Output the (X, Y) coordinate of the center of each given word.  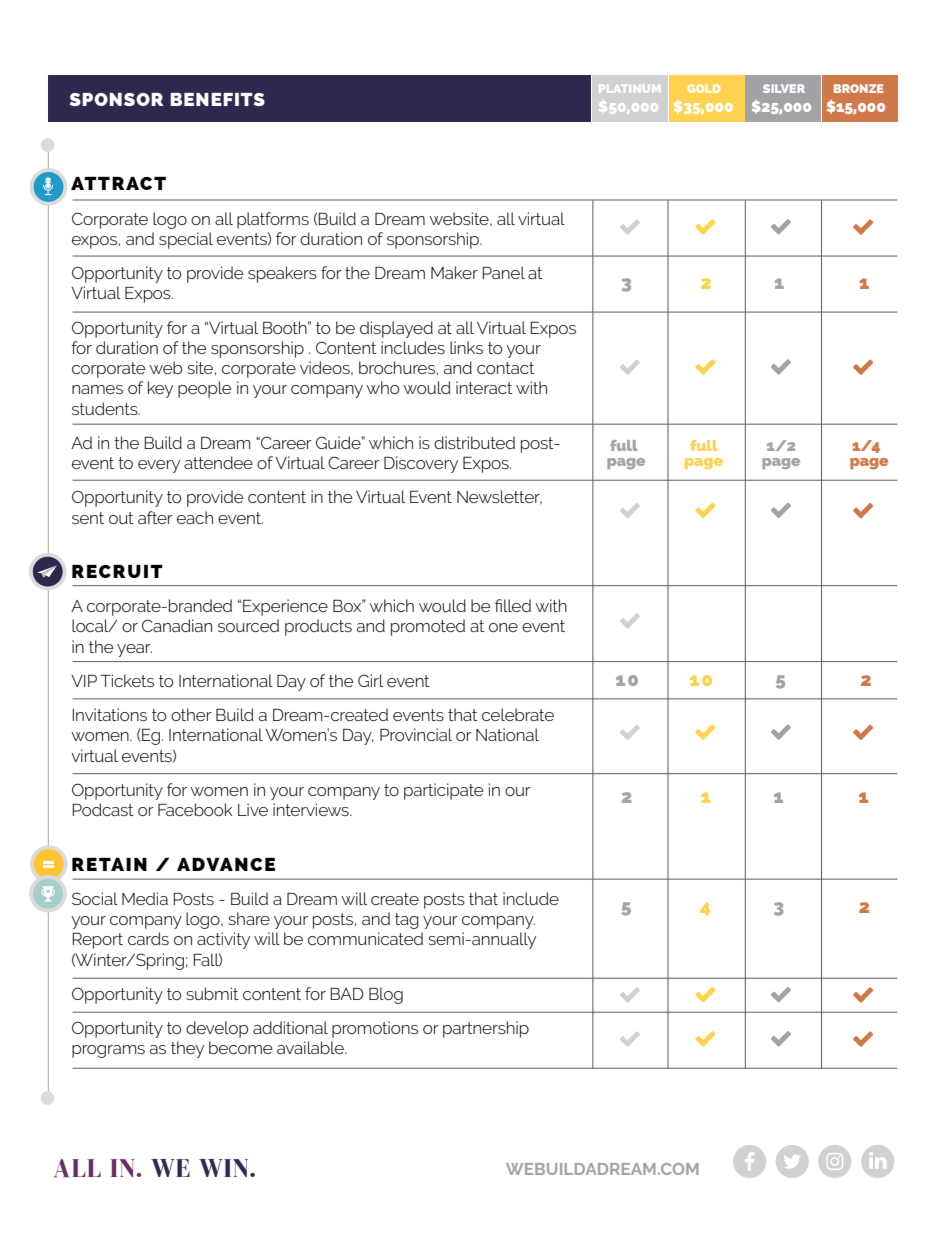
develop (217, 1029)
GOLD (703, 88)
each (195, 517)
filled (513, 605)
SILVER (784, 88)
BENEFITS (217, 99)
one (503, 627)
